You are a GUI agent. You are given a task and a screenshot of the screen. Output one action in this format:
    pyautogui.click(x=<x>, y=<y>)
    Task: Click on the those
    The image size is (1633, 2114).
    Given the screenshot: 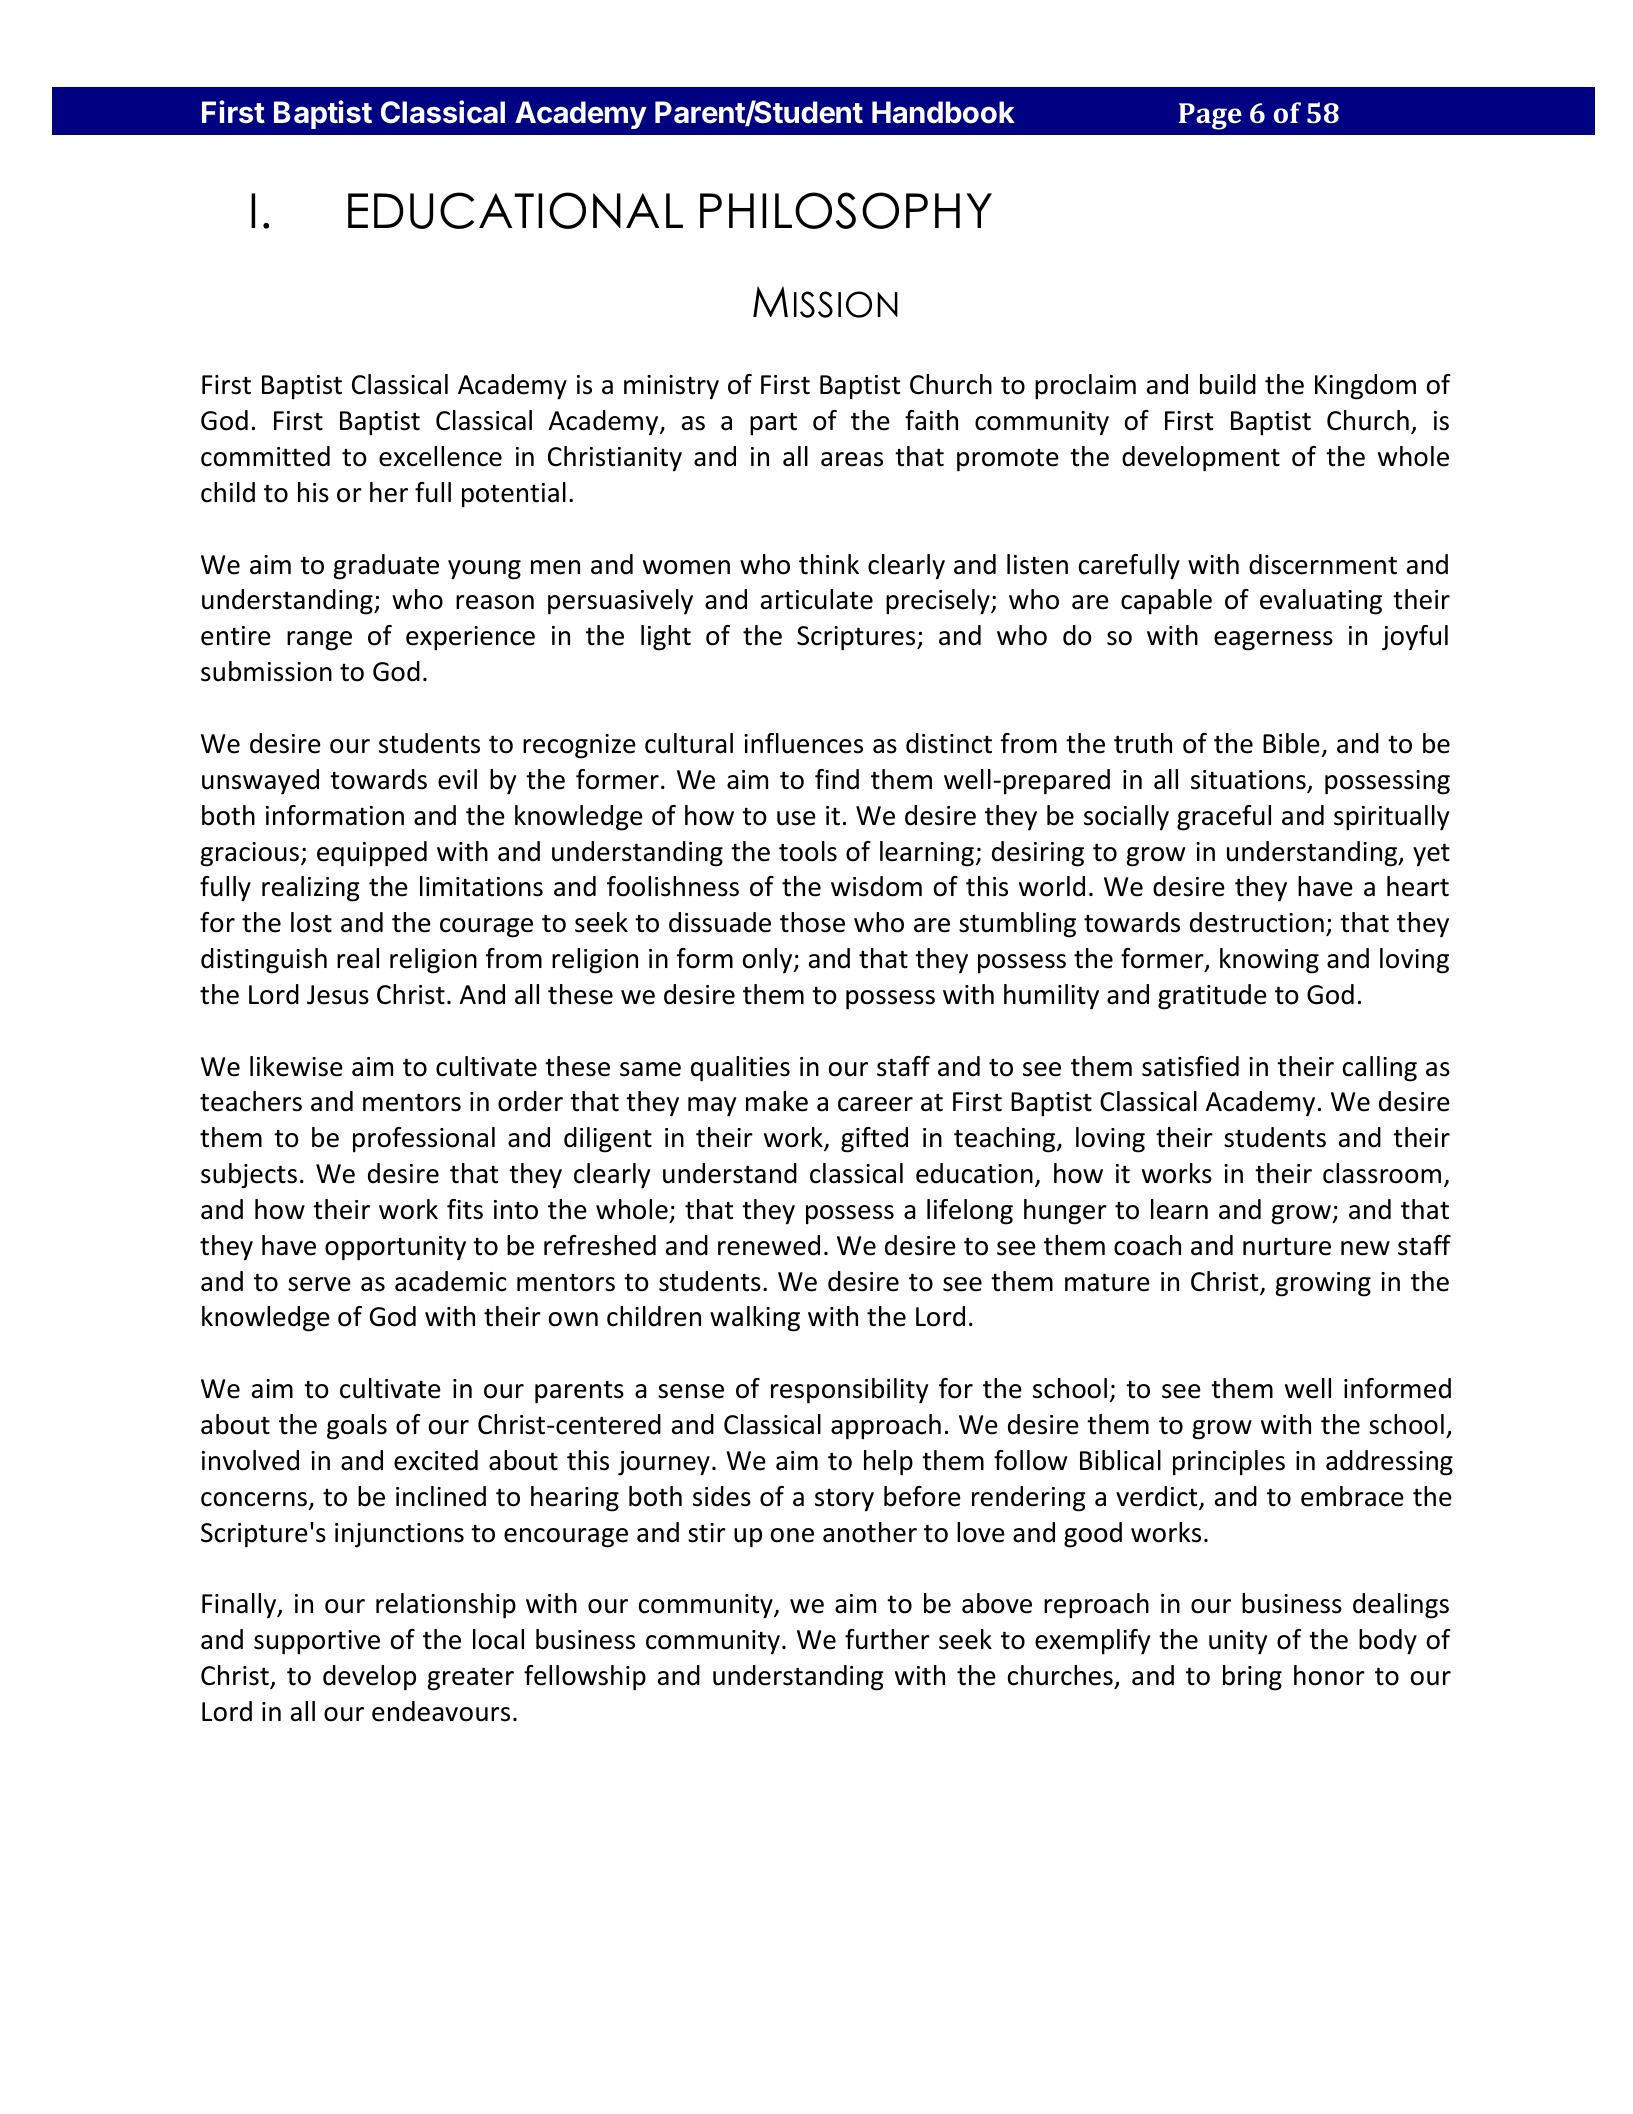 What is the action you would take?
    pyautogui.click(x=812, y=922)
